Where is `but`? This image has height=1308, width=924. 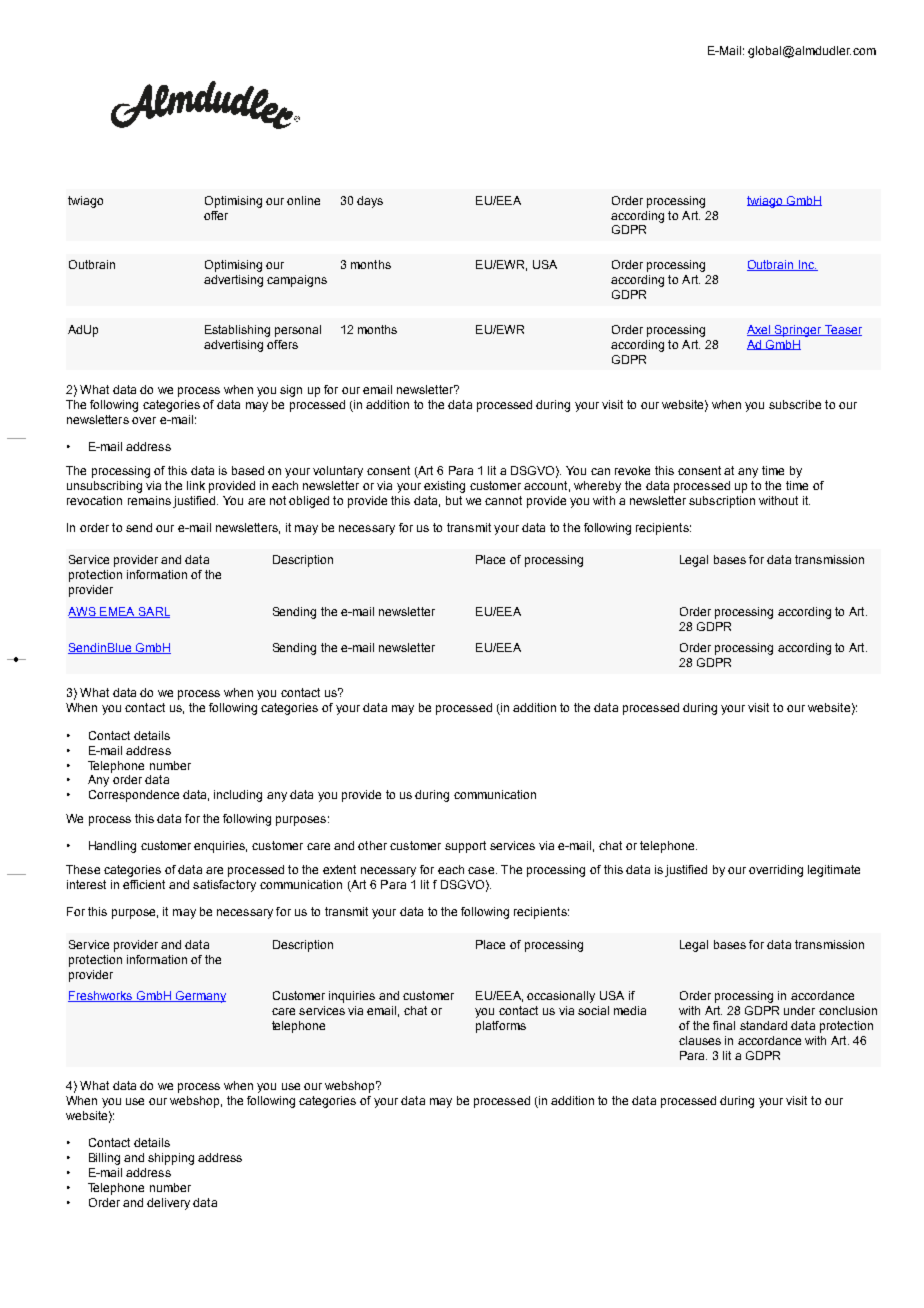 but is located at coordinates (454, 500).
